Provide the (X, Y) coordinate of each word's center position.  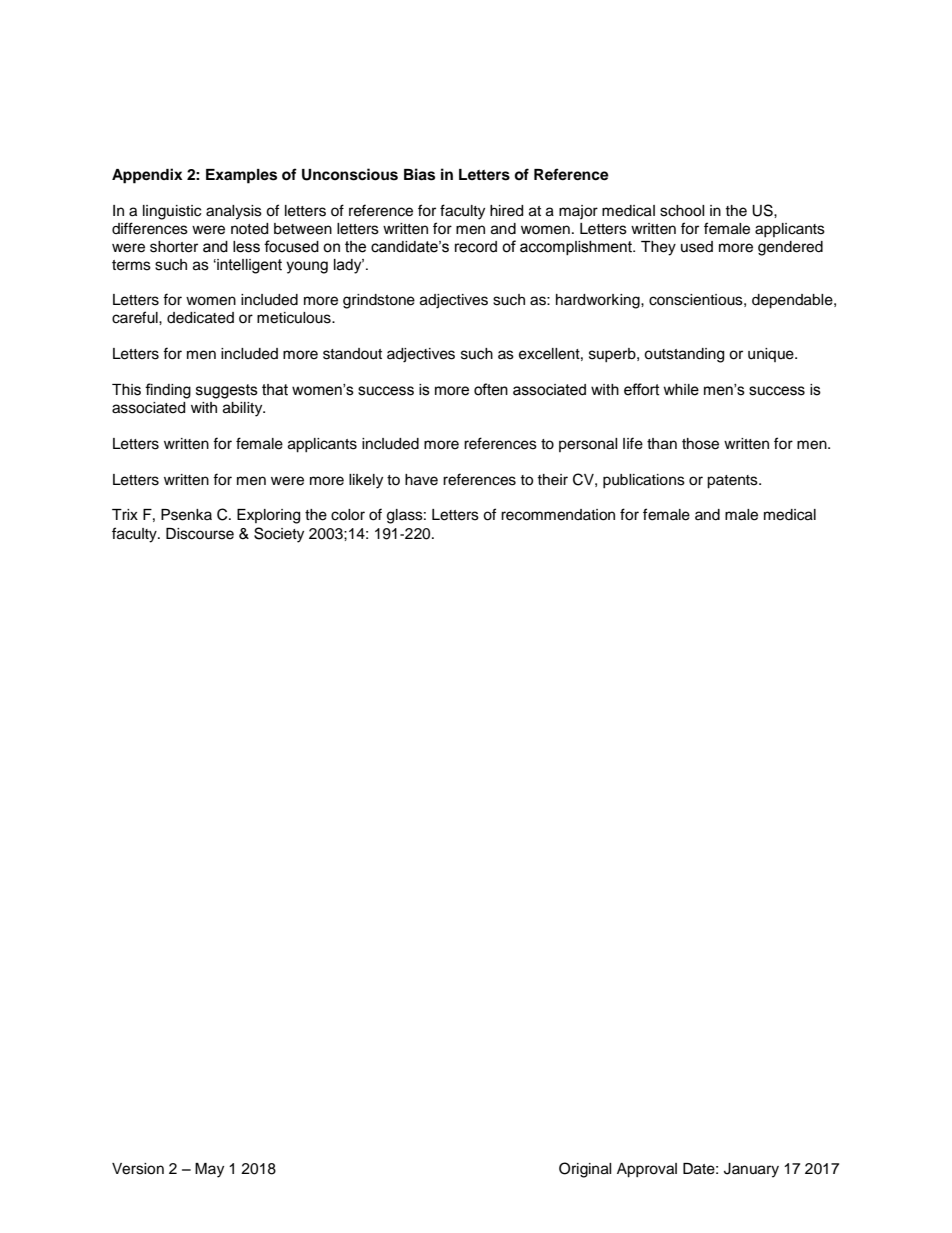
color (348, 515)
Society (279, 535)
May (209, 1170)
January (751, 1170)
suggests (227, 391)
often (491, 389)
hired (506, 211)
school (682, 211)
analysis (234, 212)
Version (138, 1169)
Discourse (200, 534)
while (681, 390)
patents (733, 482)
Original (585, 1170)
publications (644, 481)
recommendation (558, 515)
